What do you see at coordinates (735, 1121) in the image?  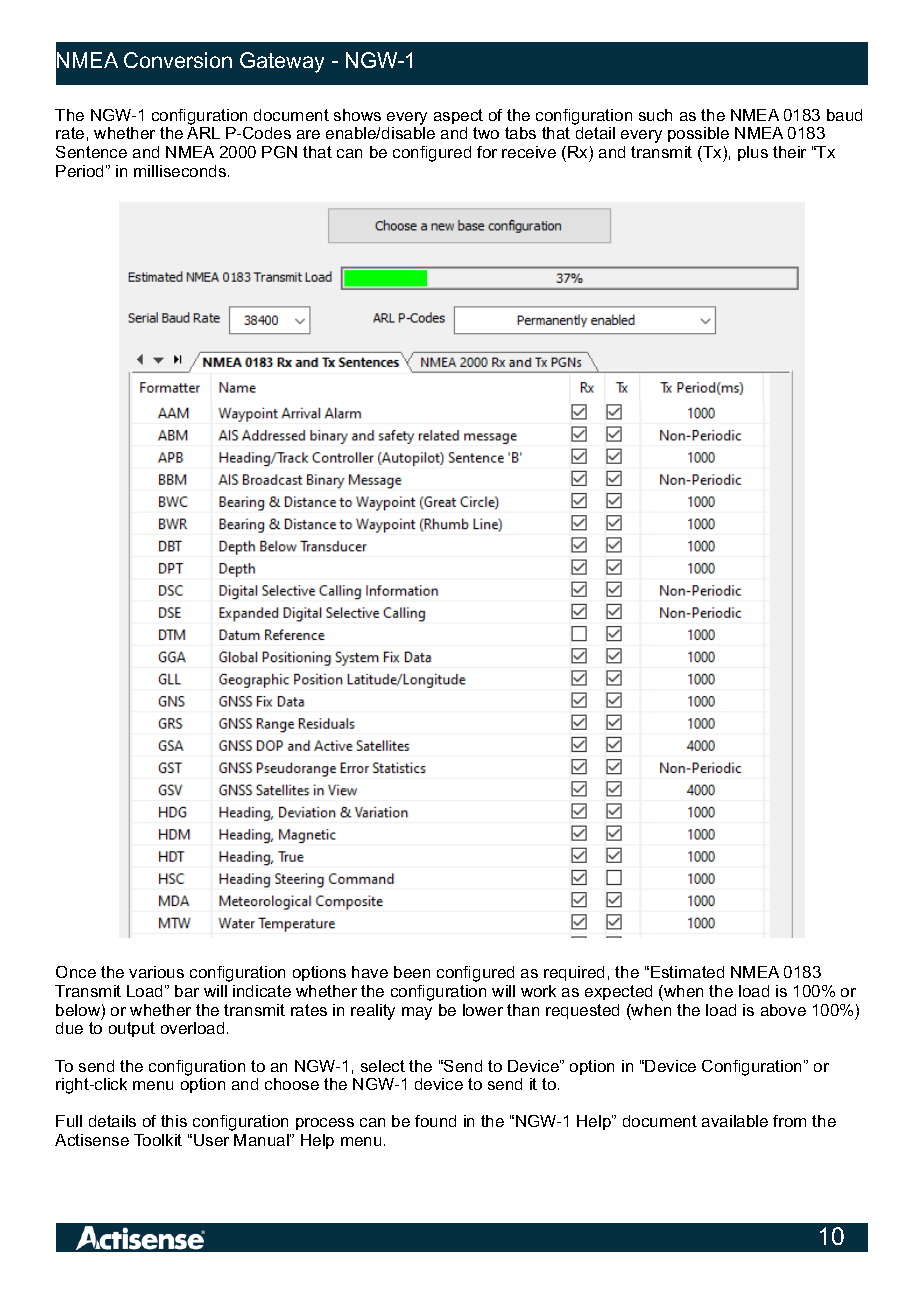 I see `available` at bounding box center [735, 1121].
